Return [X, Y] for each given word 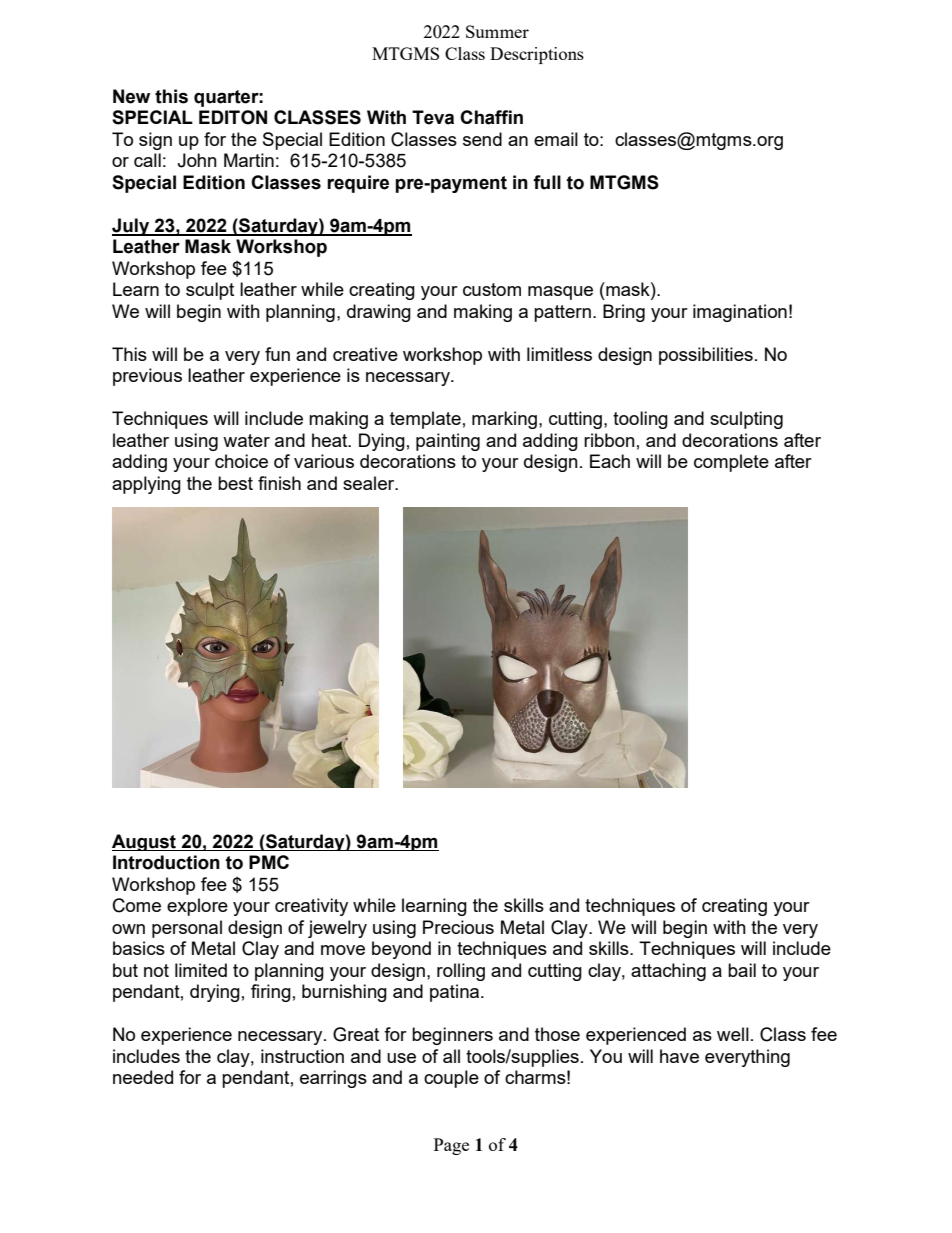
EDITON [233, 117]
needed [143, 1077]
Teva [433, 117]
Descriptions [537, 55]
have [679, 1056]
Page [451, 1146]
